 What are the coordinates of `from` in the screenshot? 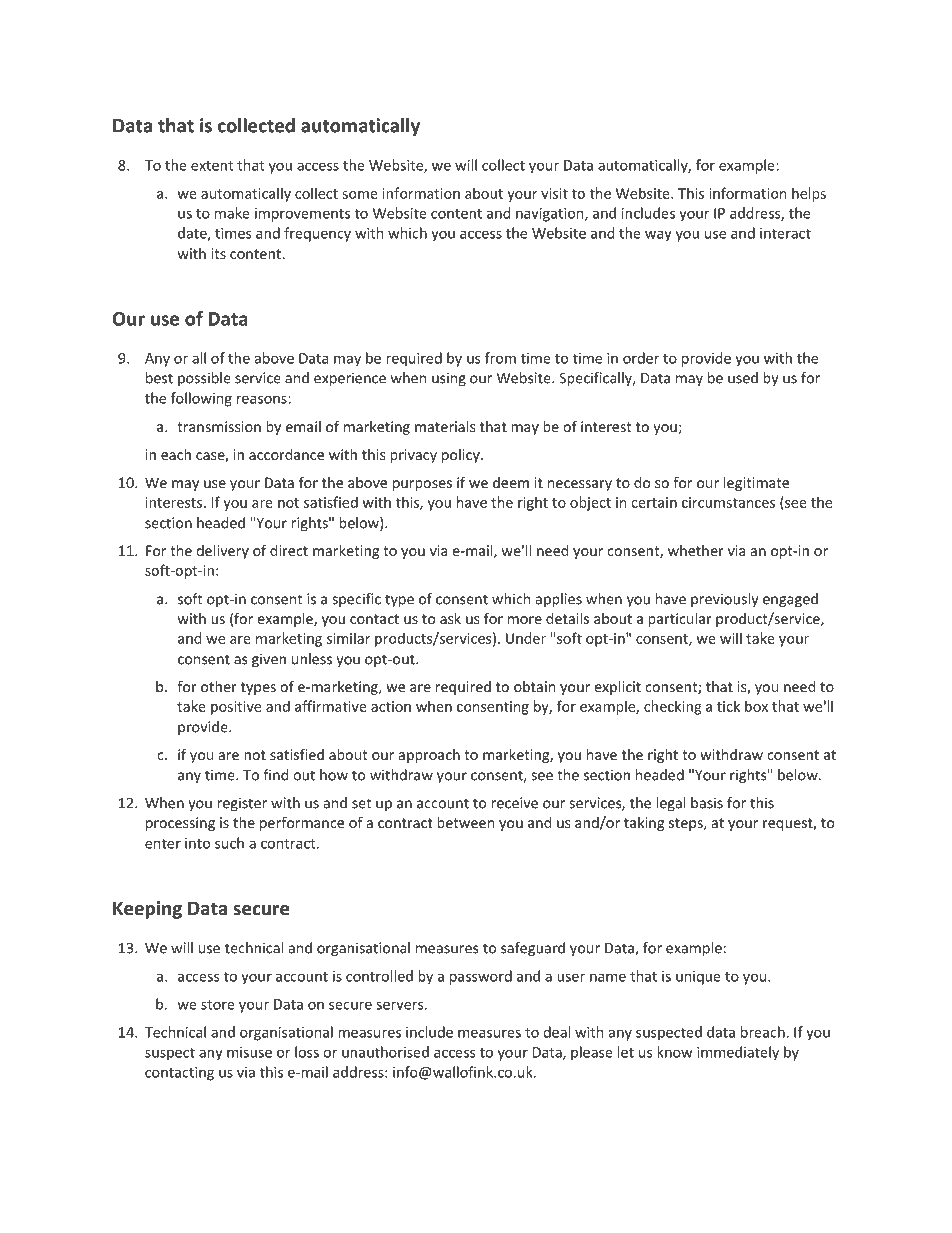 It's located at (500, 358).
